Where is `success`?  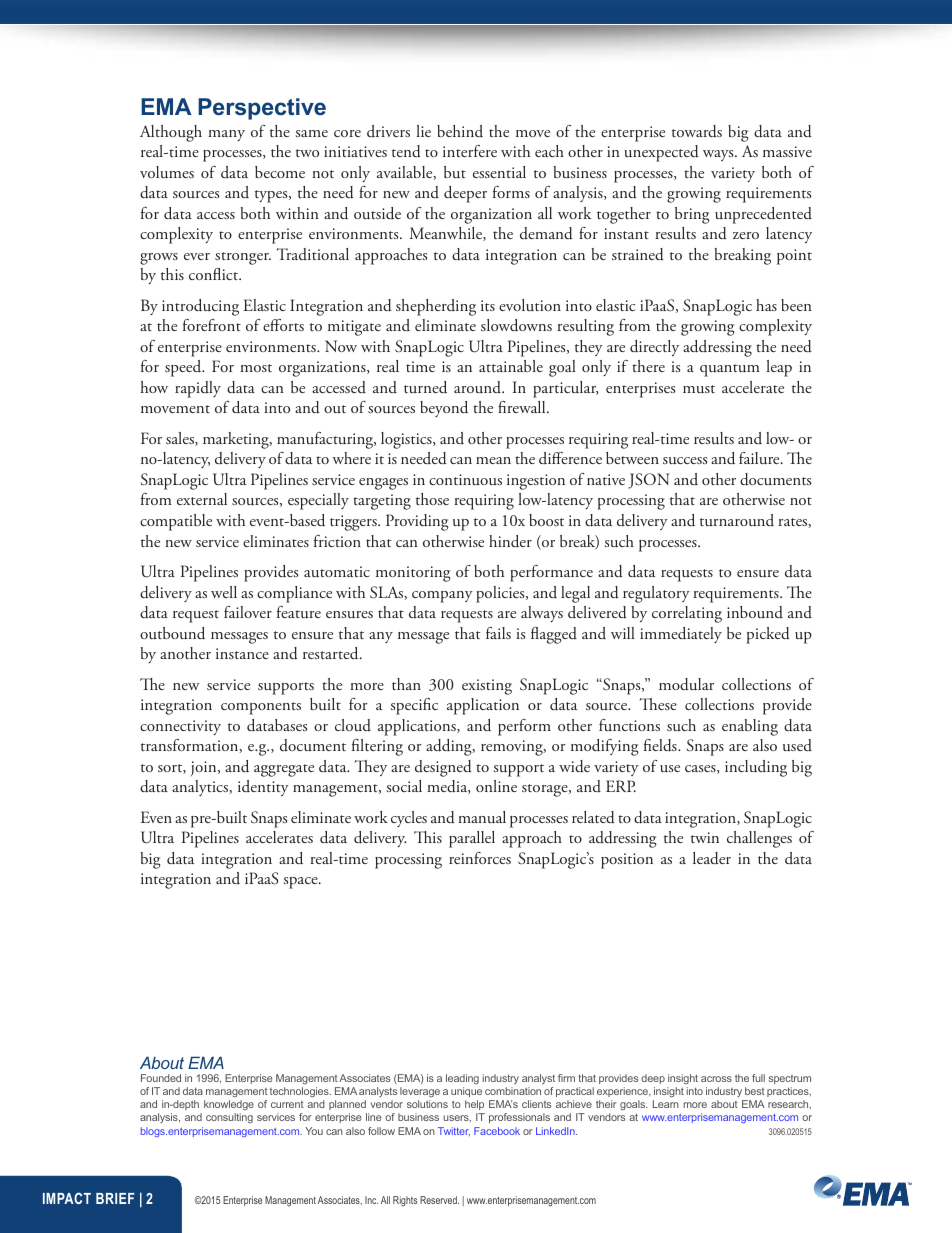
success is located at coordinates (685, 461).
